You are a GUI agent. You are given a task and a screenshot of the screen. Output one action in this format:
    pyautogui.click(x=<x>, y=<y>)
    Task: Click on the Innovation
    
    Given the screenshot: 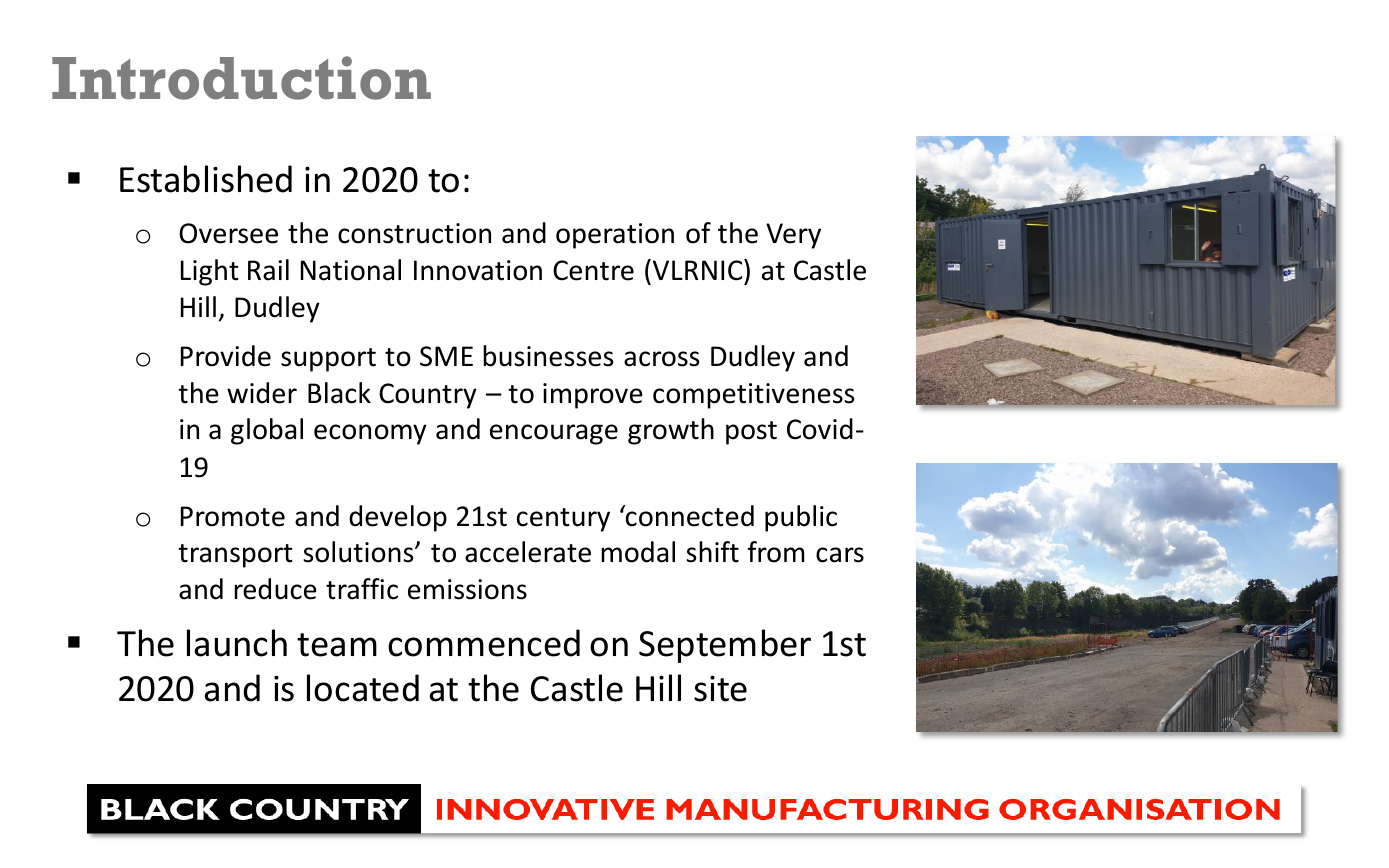 What is the action you would take?
    pyautogui.click(x=478, y=270)
